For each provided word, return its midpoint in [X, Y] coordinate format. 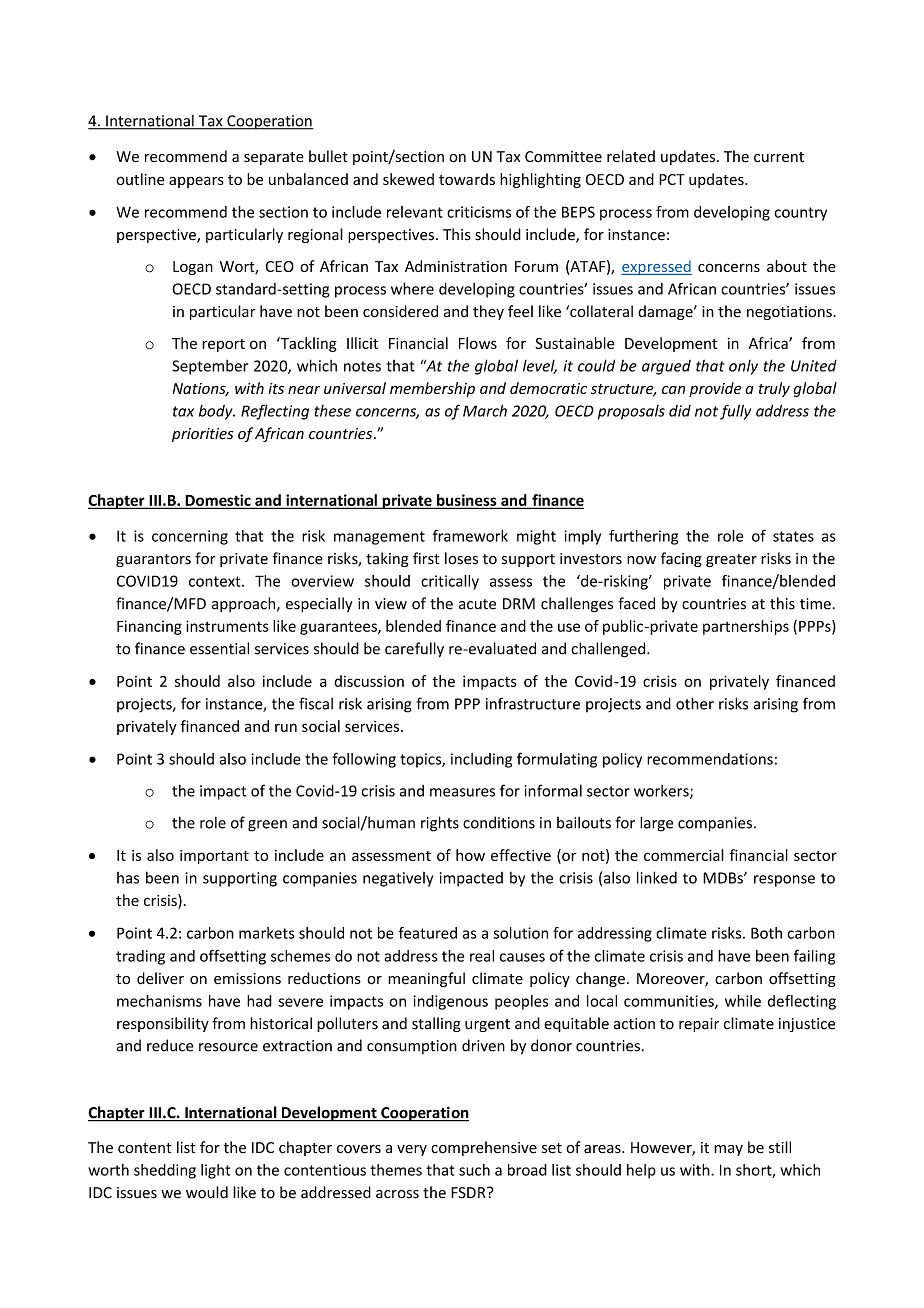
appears [196, 182]
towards [467, 179]
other [695, 703]
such [474, 1170]
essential [219, 648]
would [207, 1192]
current [779, 157]
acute [477, 604]
